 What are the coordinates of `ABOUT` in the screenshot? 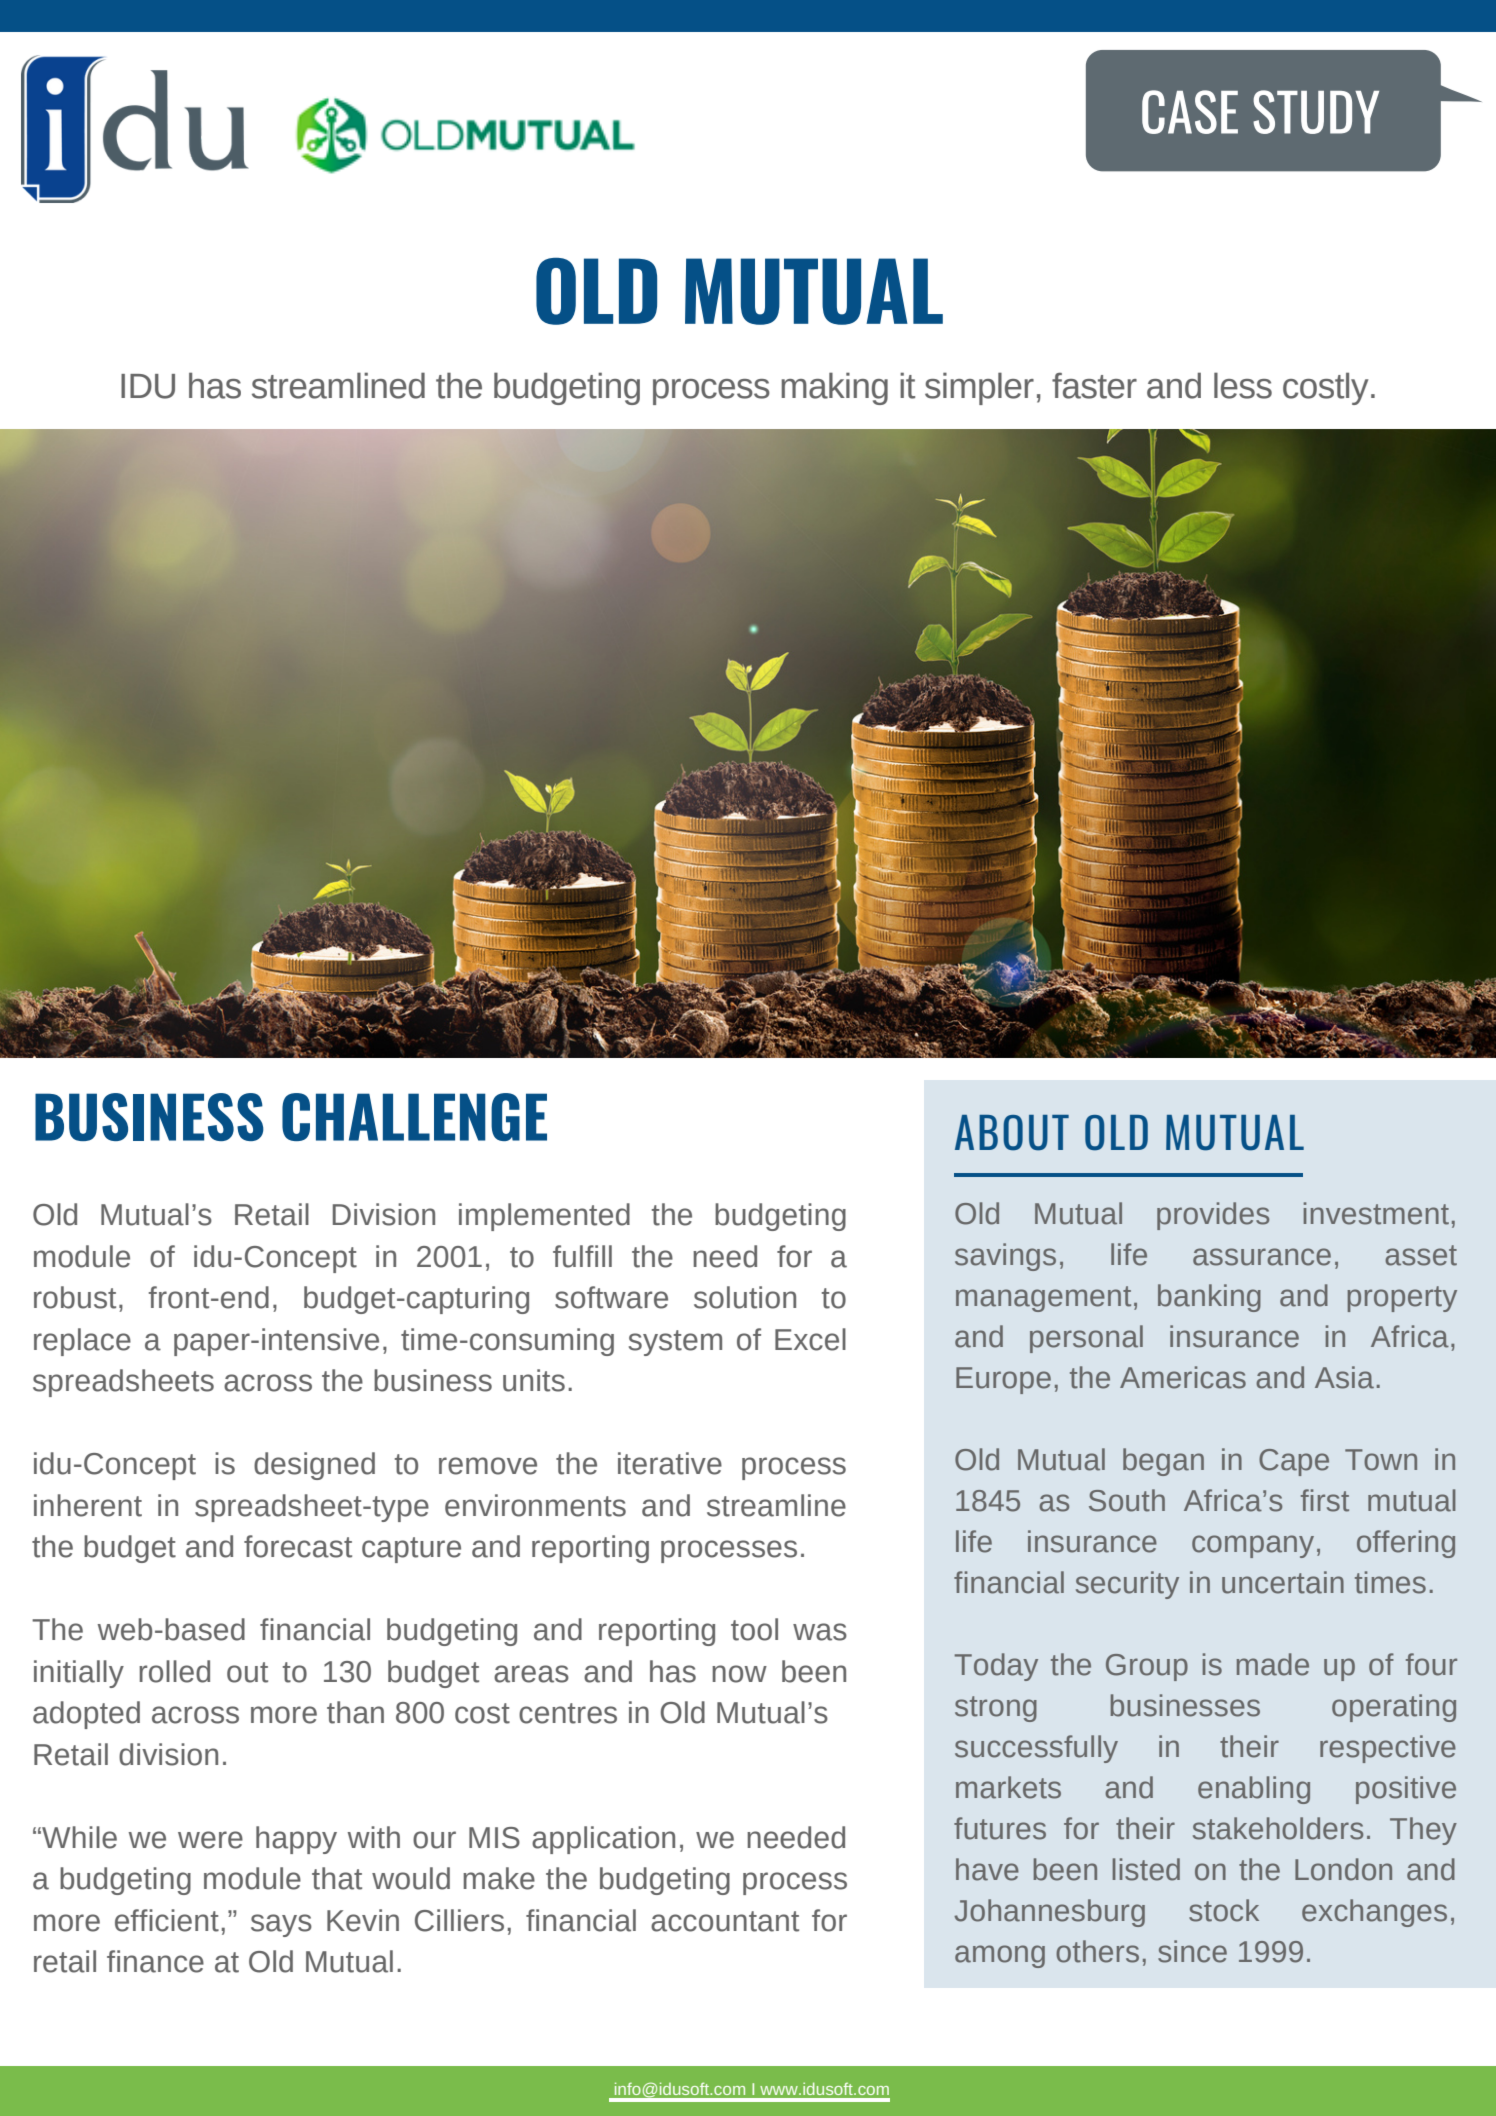 It's located at (1012, 1133).
